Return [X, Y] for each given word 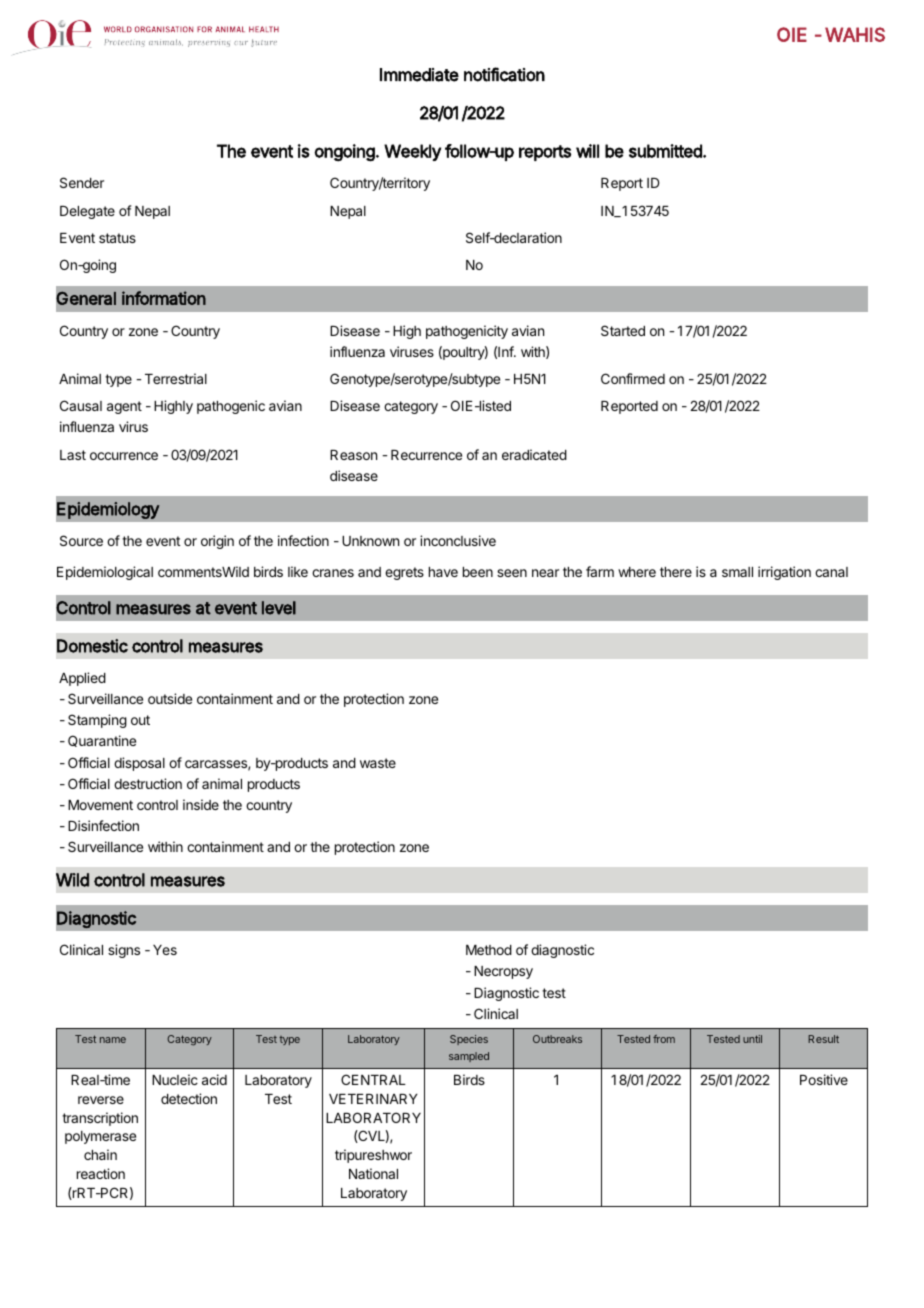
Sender [82, 182]
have [443, 572]
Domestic [92, 646]
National [373, 1173]
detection [189, 1098]
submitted [666, 151]
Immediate [419, 75]
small [737, 572]
